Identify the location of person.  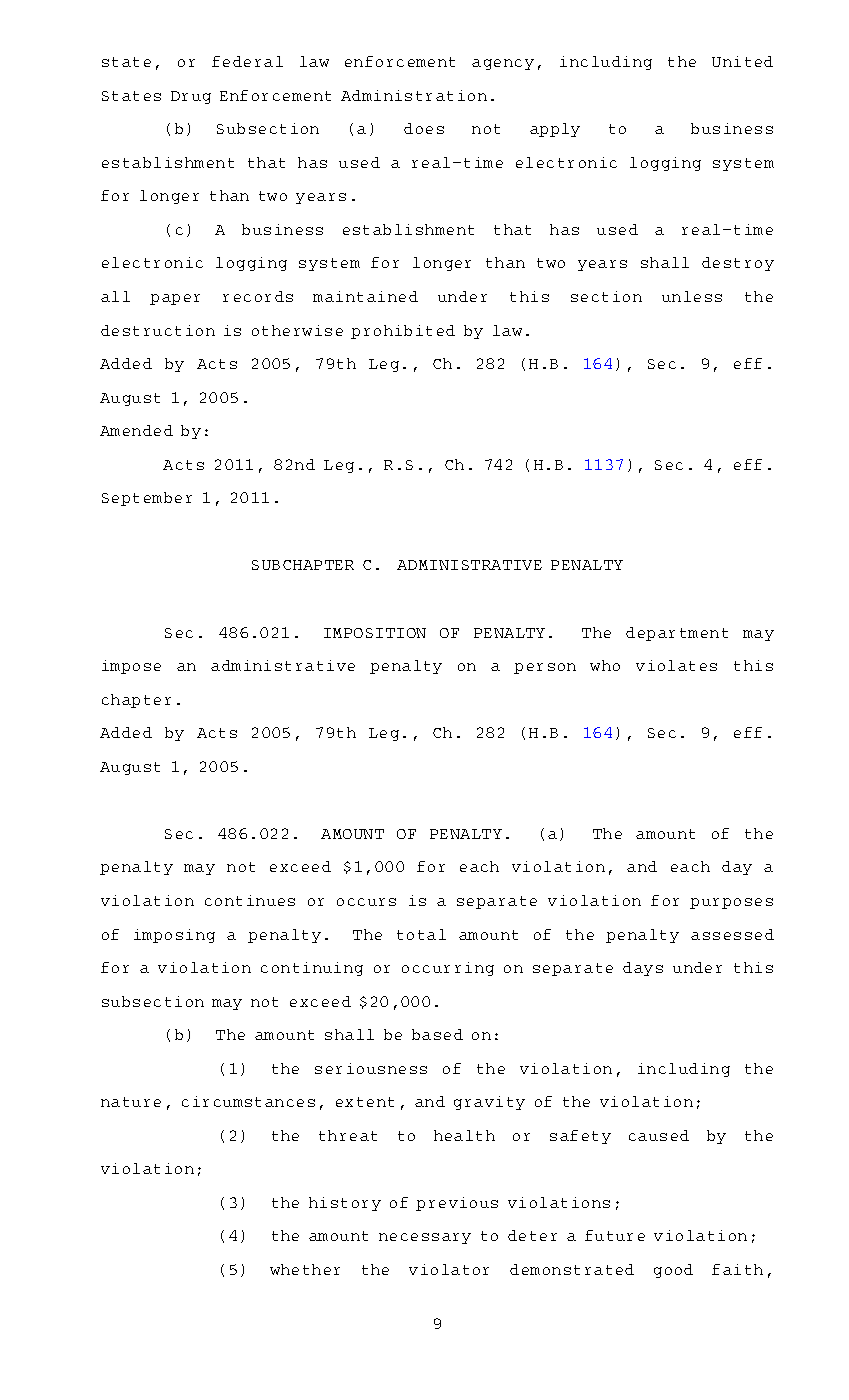
(545, 668).
